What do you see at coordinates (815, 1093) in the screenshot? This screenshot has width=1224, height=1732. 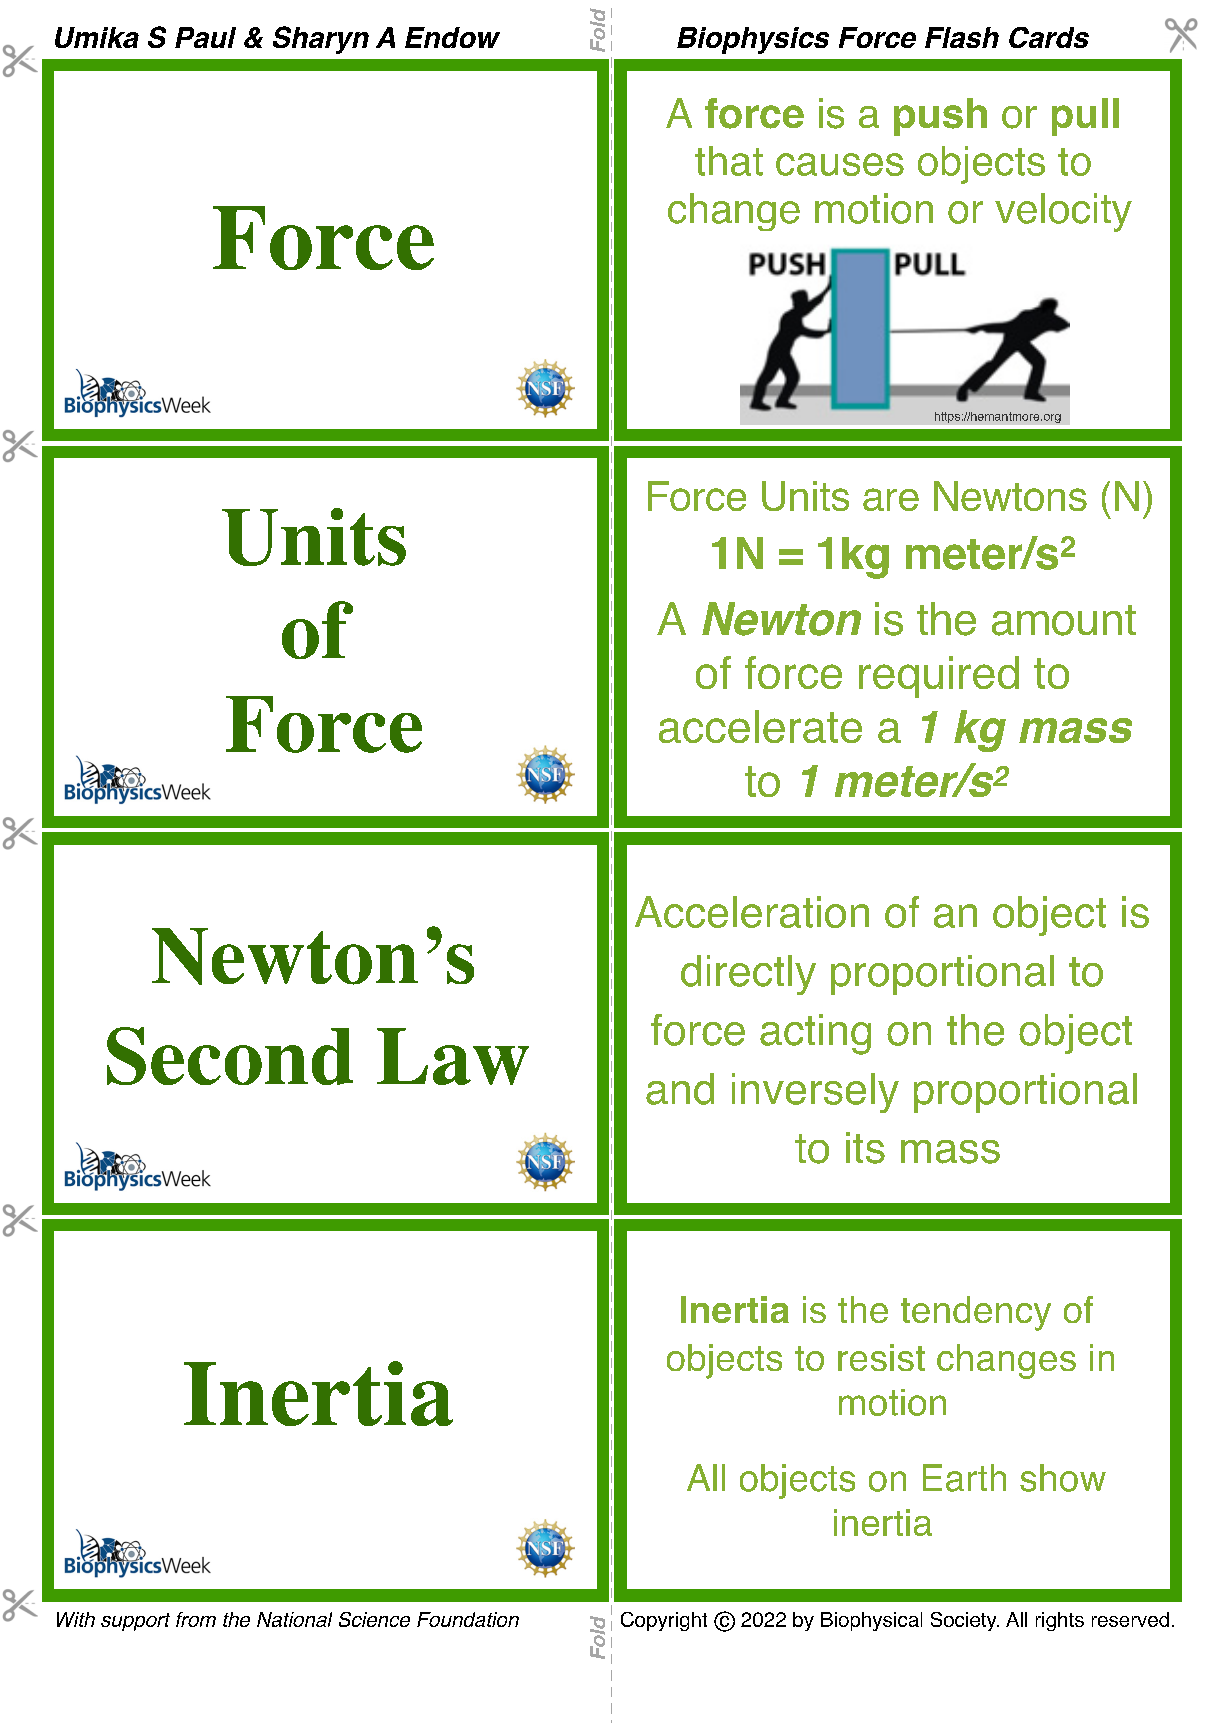 I see `inversely` at bounding box center [815, 1093].
